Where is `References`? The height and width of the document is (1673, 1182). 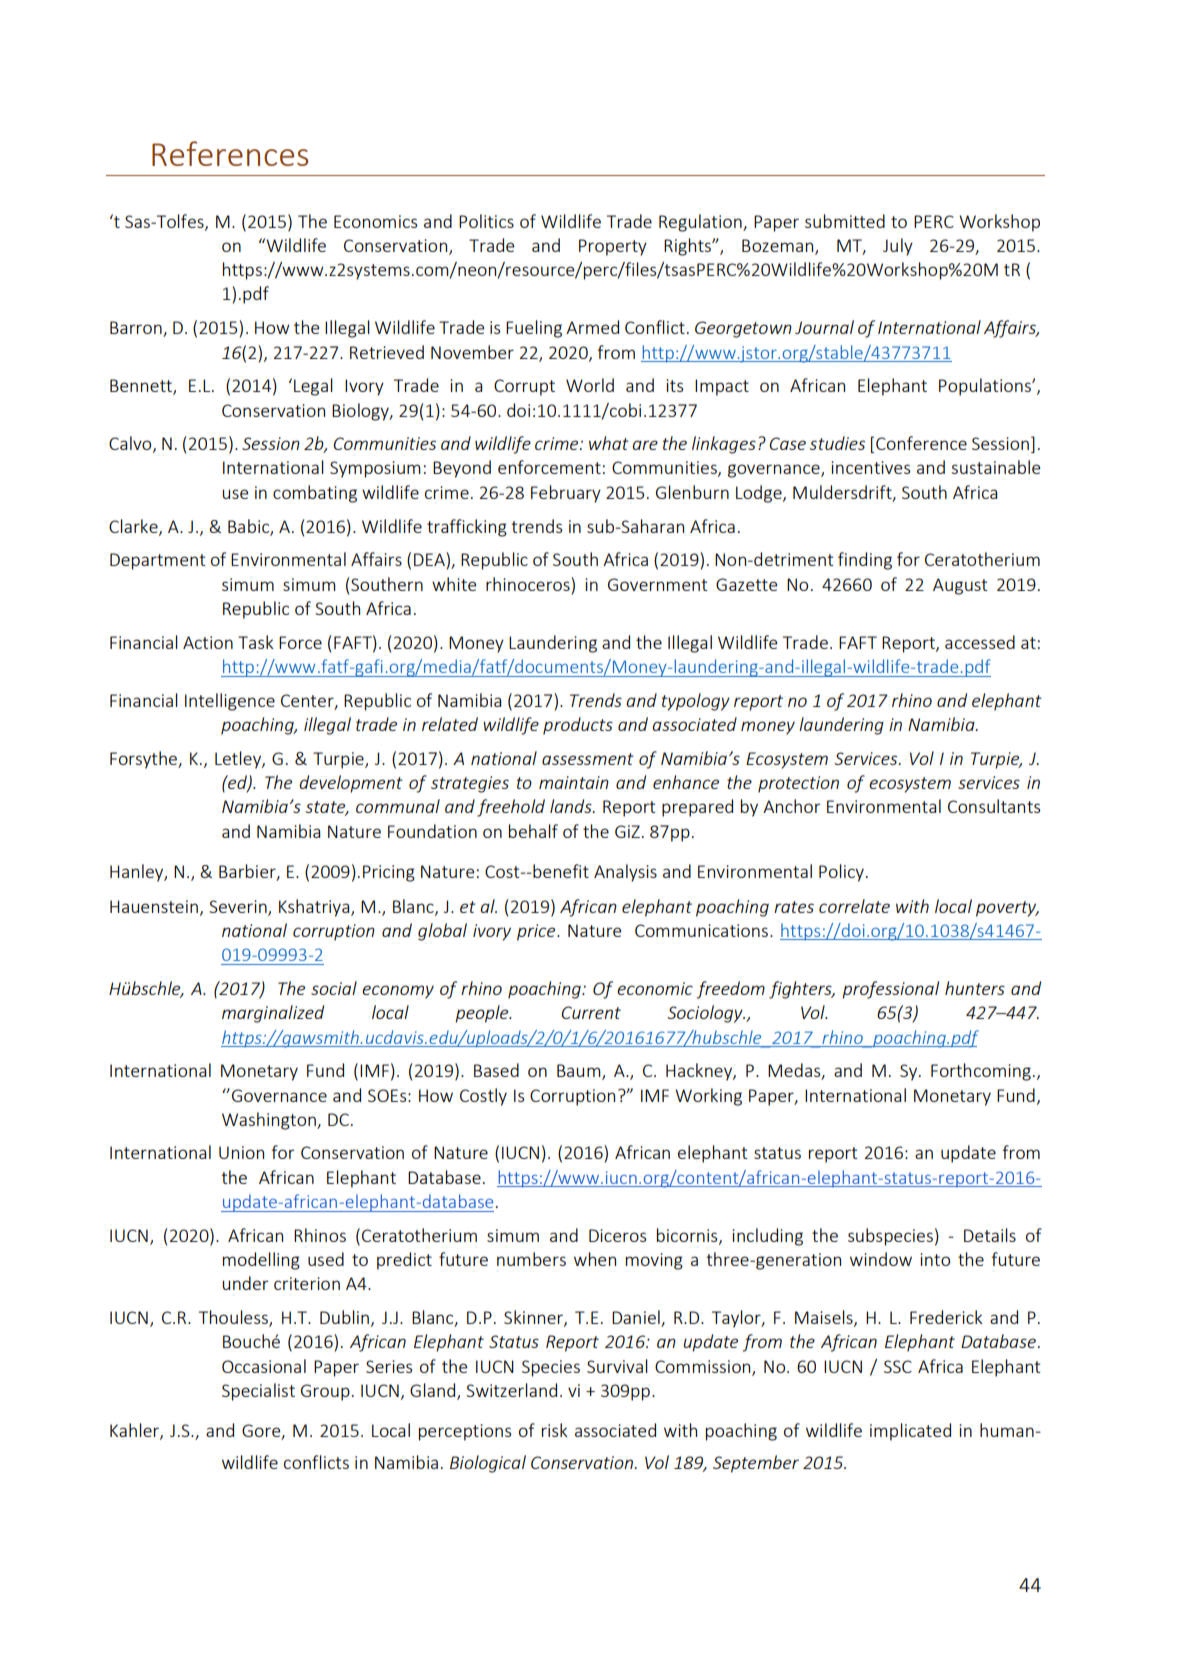 References is located at coordinates (230, 153).
